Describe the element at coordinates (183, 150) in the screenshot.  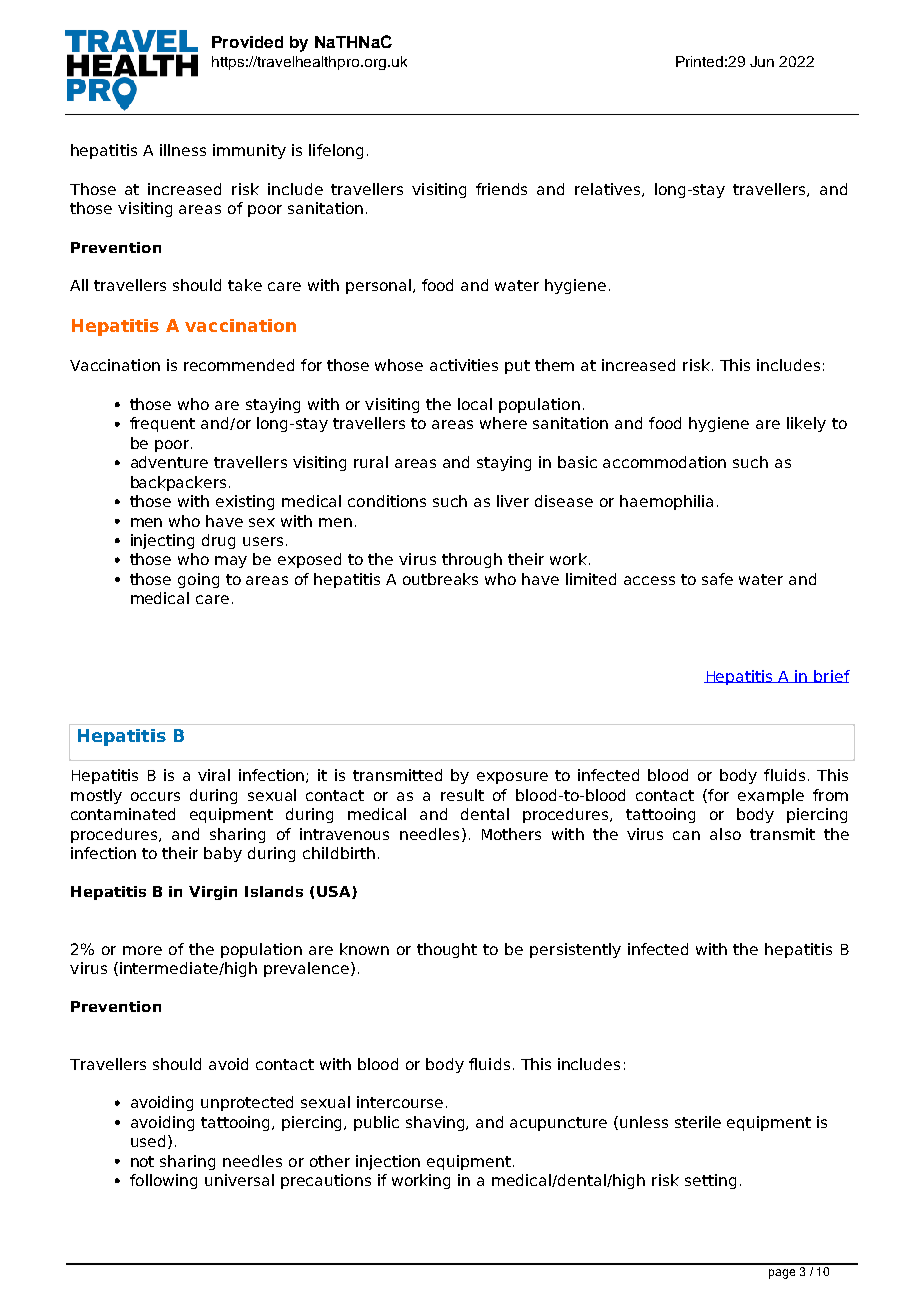
I see `illness` at that location.
